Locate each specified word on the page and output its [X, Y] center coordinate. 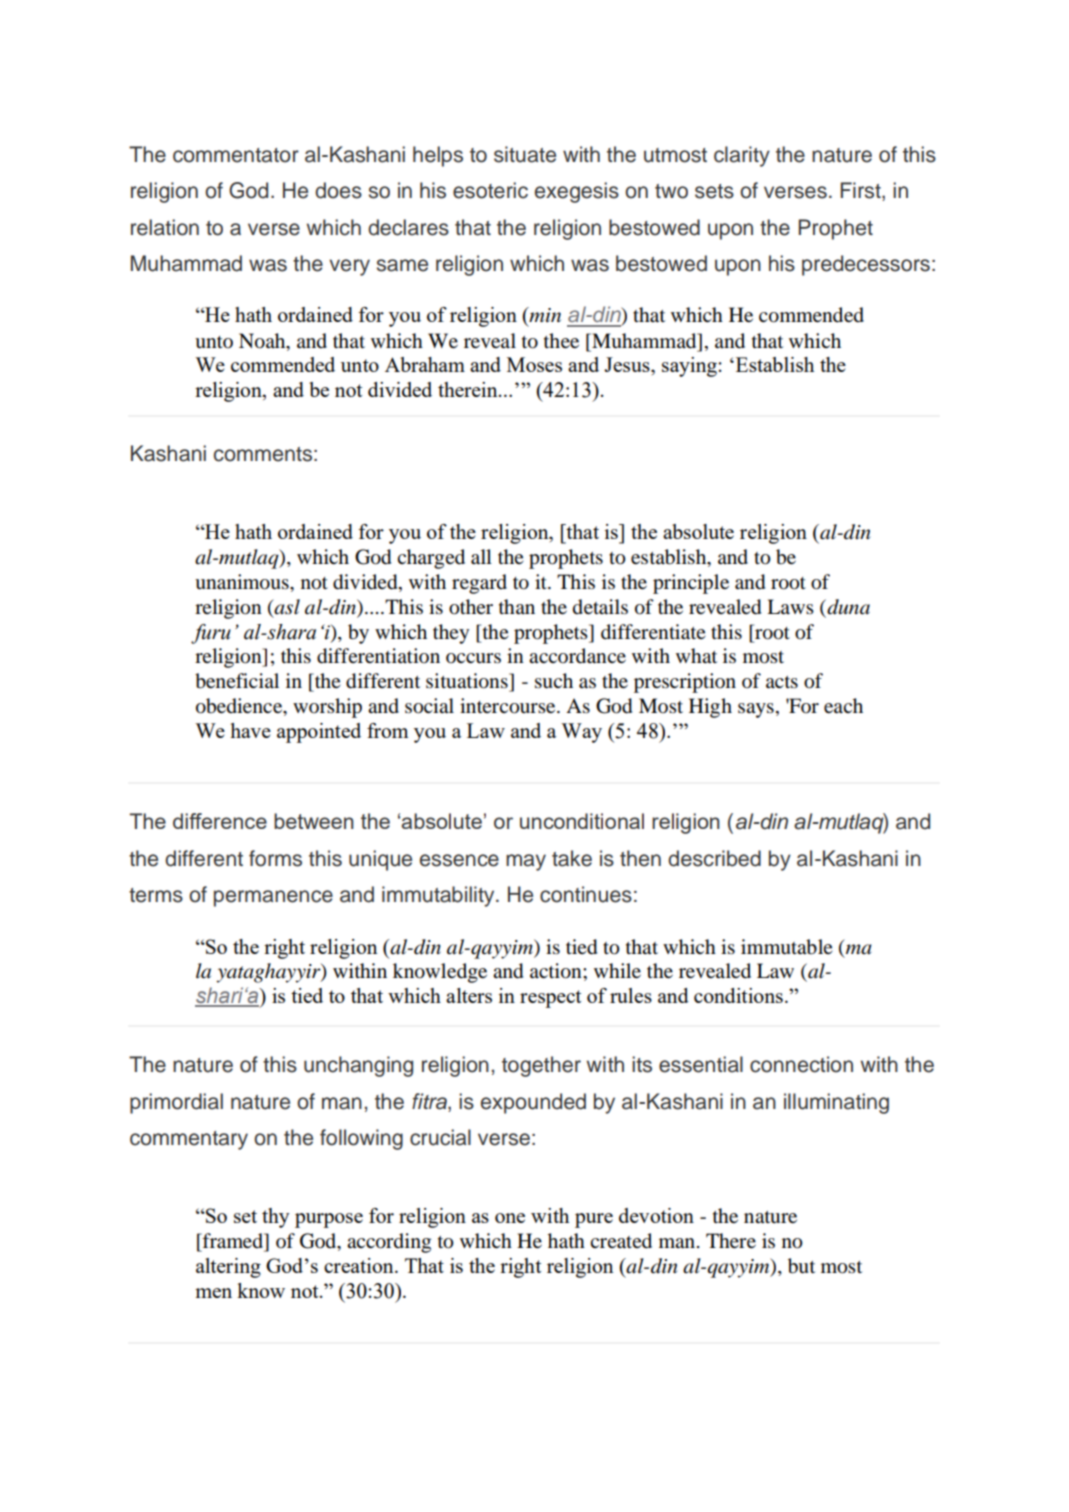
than [517, 606]
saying [690, 367]
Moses [534, 364]
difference [220, 821]
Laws [790, 606]
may [526, 862]
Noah [263, 341]
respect [550, 999]
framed [233, 1242]
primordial [176, 1103]
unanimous [243, 582]
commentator [236, 155]
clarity [742, 156]
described [714, 858]
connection [801, 1064]
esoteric [490, 190]
